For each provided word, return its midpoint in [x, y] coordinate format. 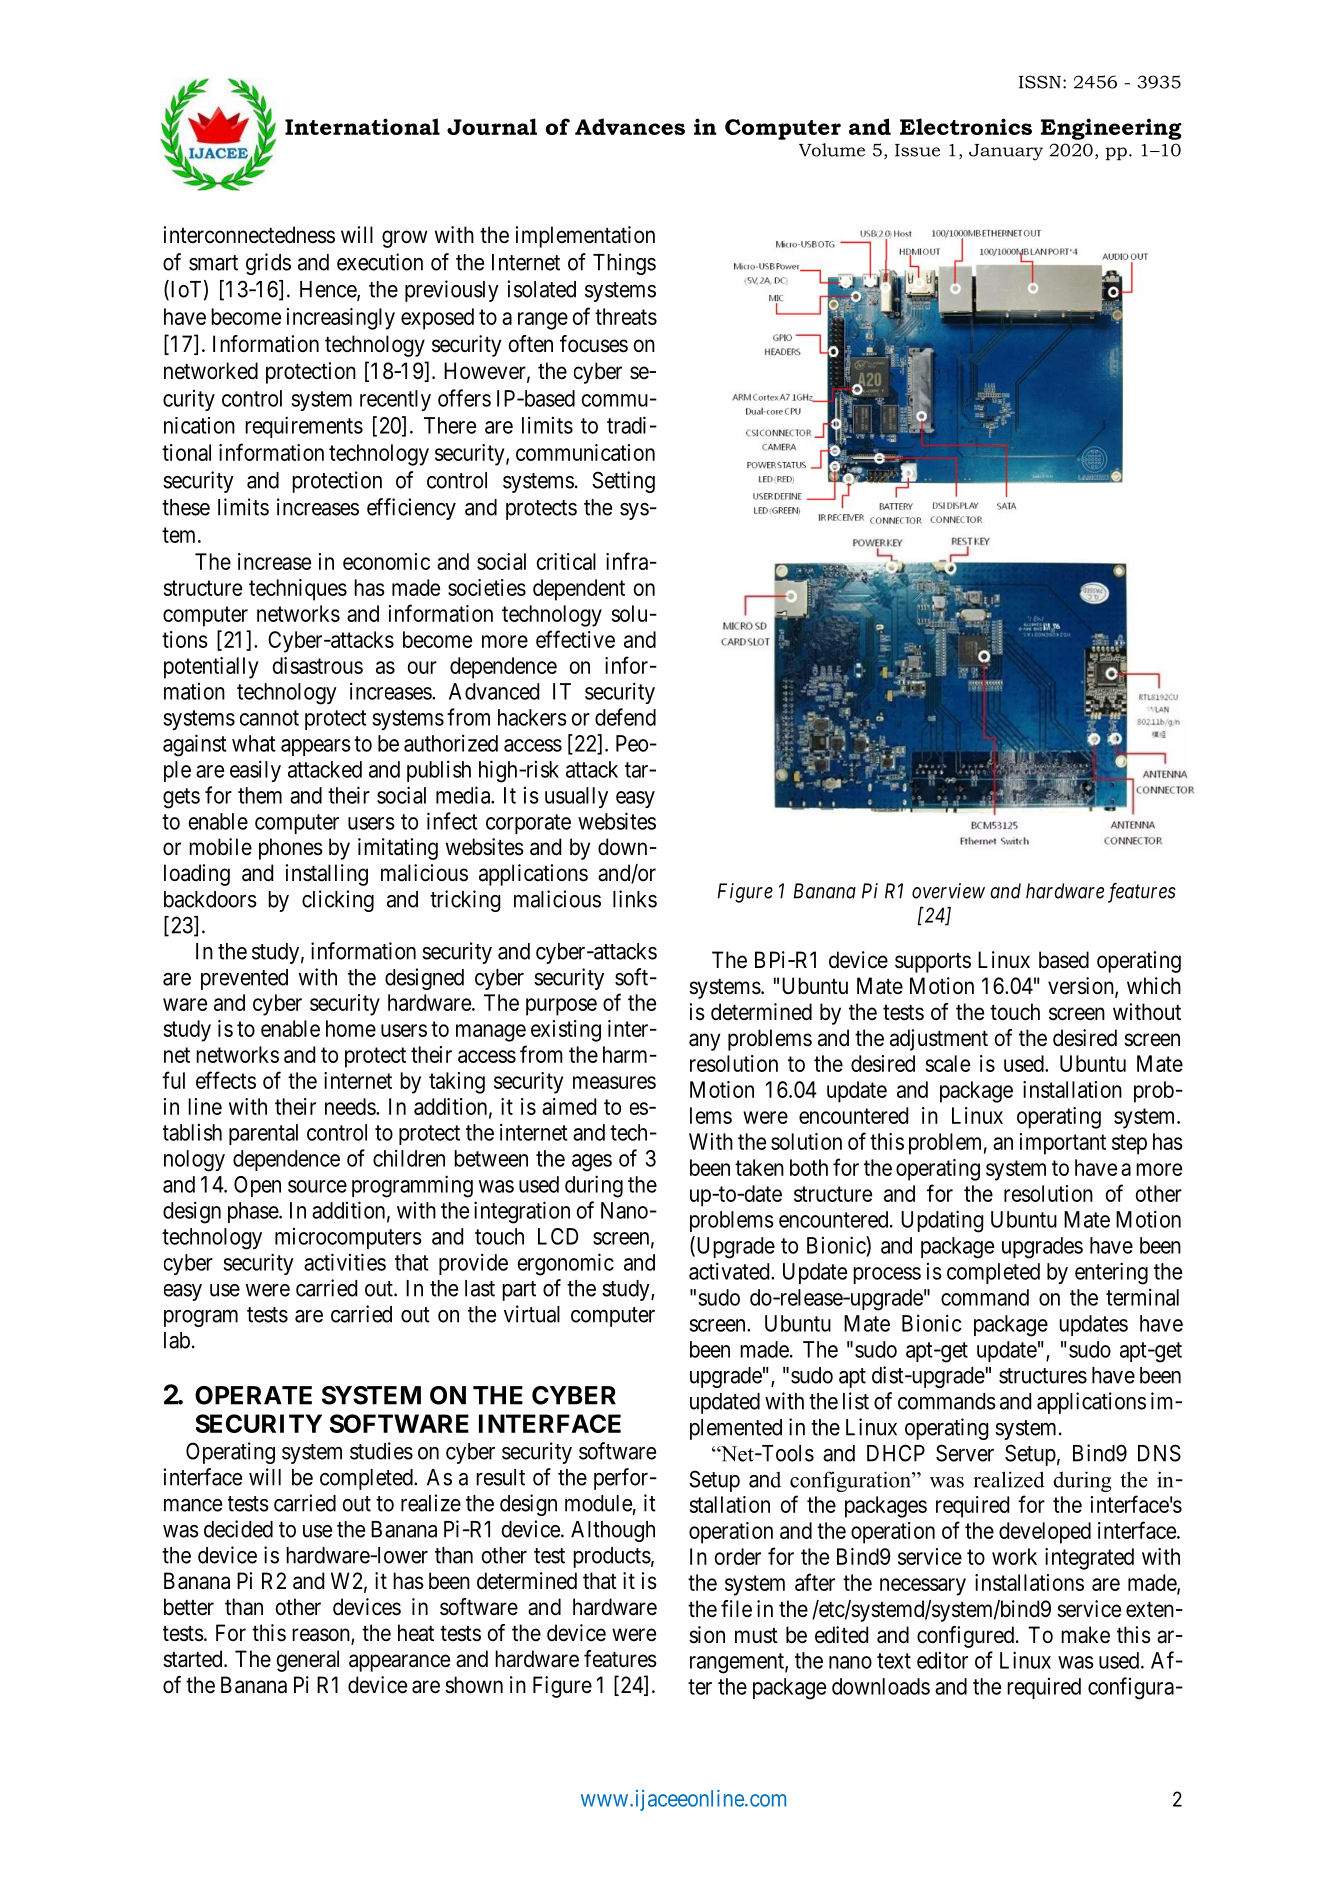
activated [730, 1271]
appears [316, 747]
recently [395, 400]
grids [268, 264]
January [1006, 152]
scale [947, 1063]
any [704, 1042]
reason [322, 1636]
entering [1111, 1273]
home [351, 1028]
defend [625, 717]
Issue [917, 150]
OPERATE [253, 1395]
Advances [630, 126]
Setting [623, 482]
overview [948, 891]
